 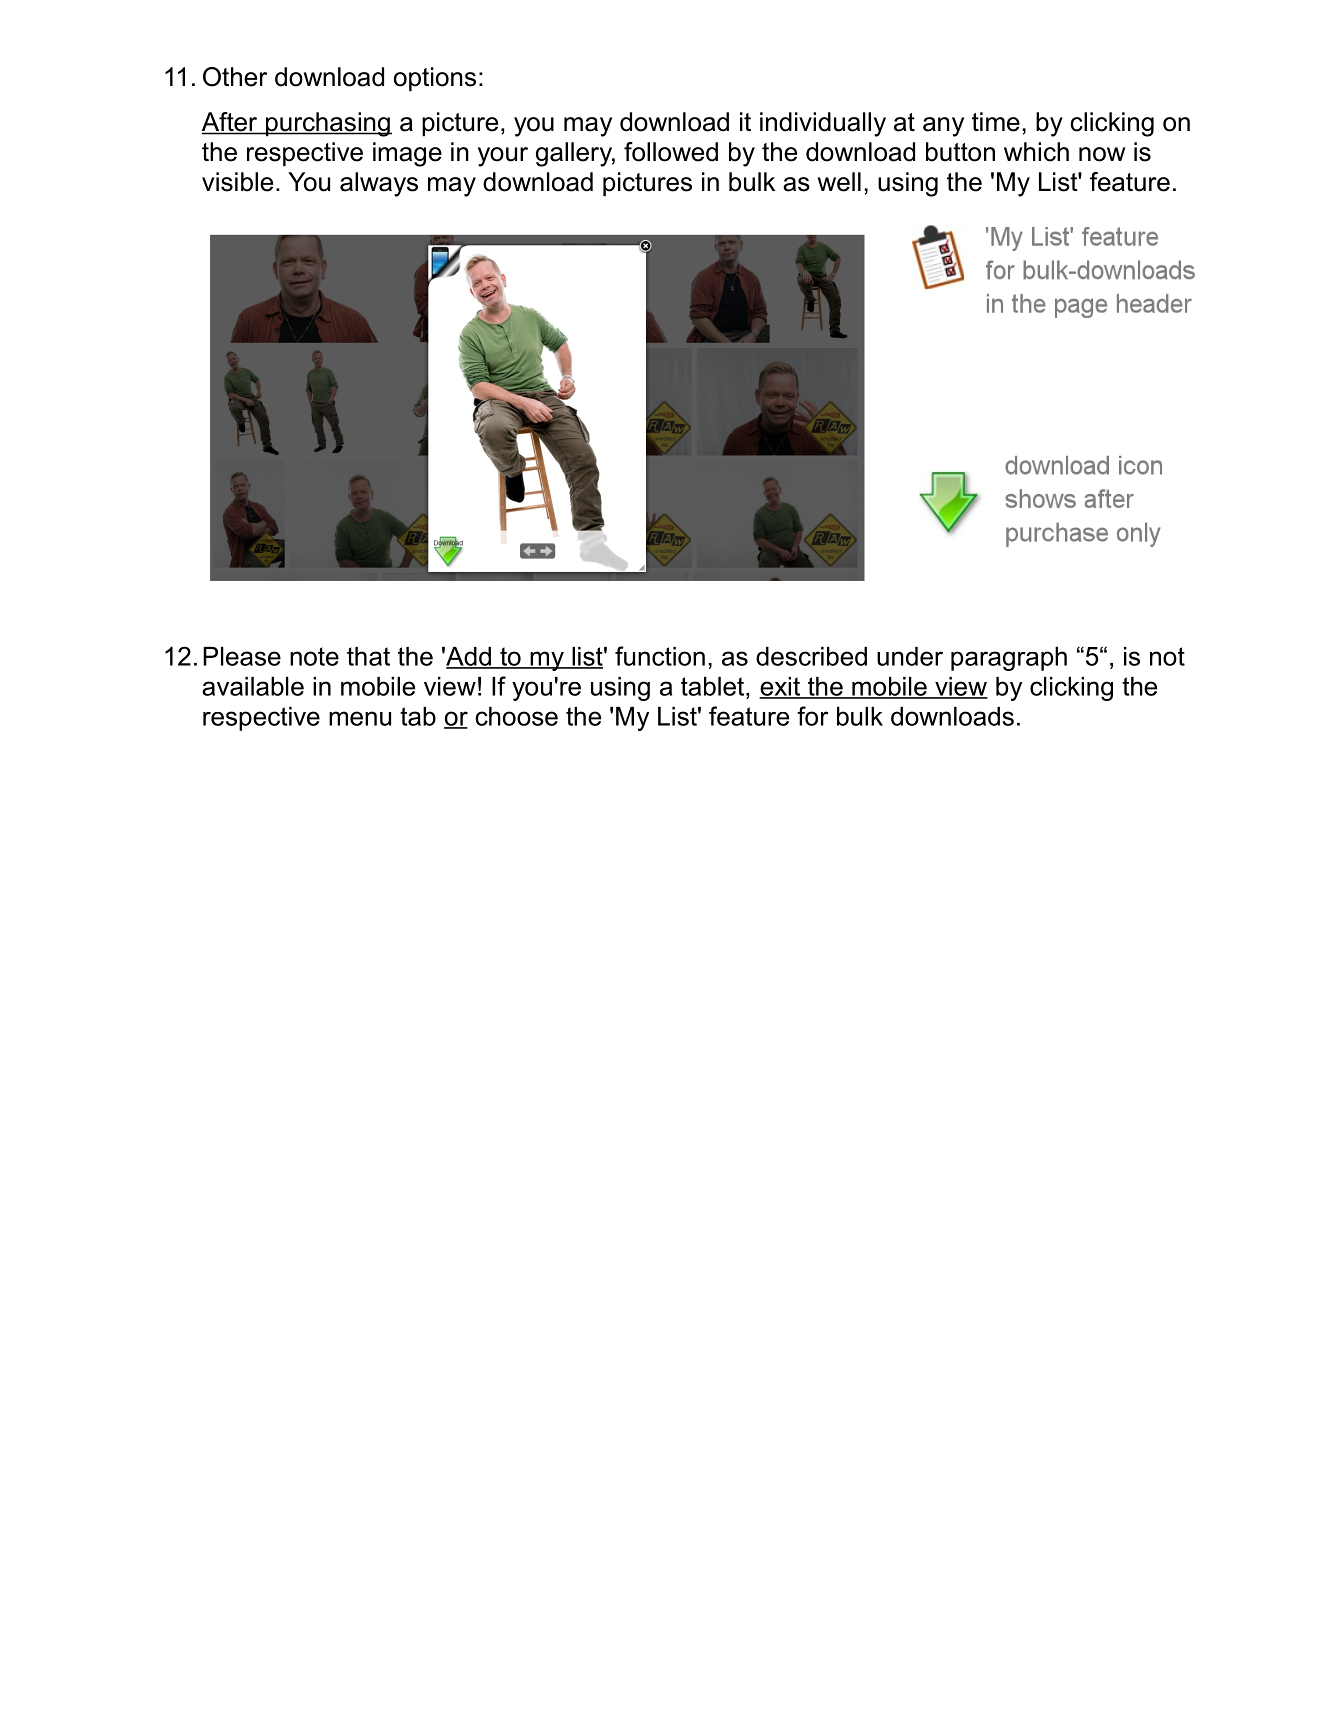 What do you see at coordinates (910, 656) in the page?
I see `under` at bounding box center [910, 656].
